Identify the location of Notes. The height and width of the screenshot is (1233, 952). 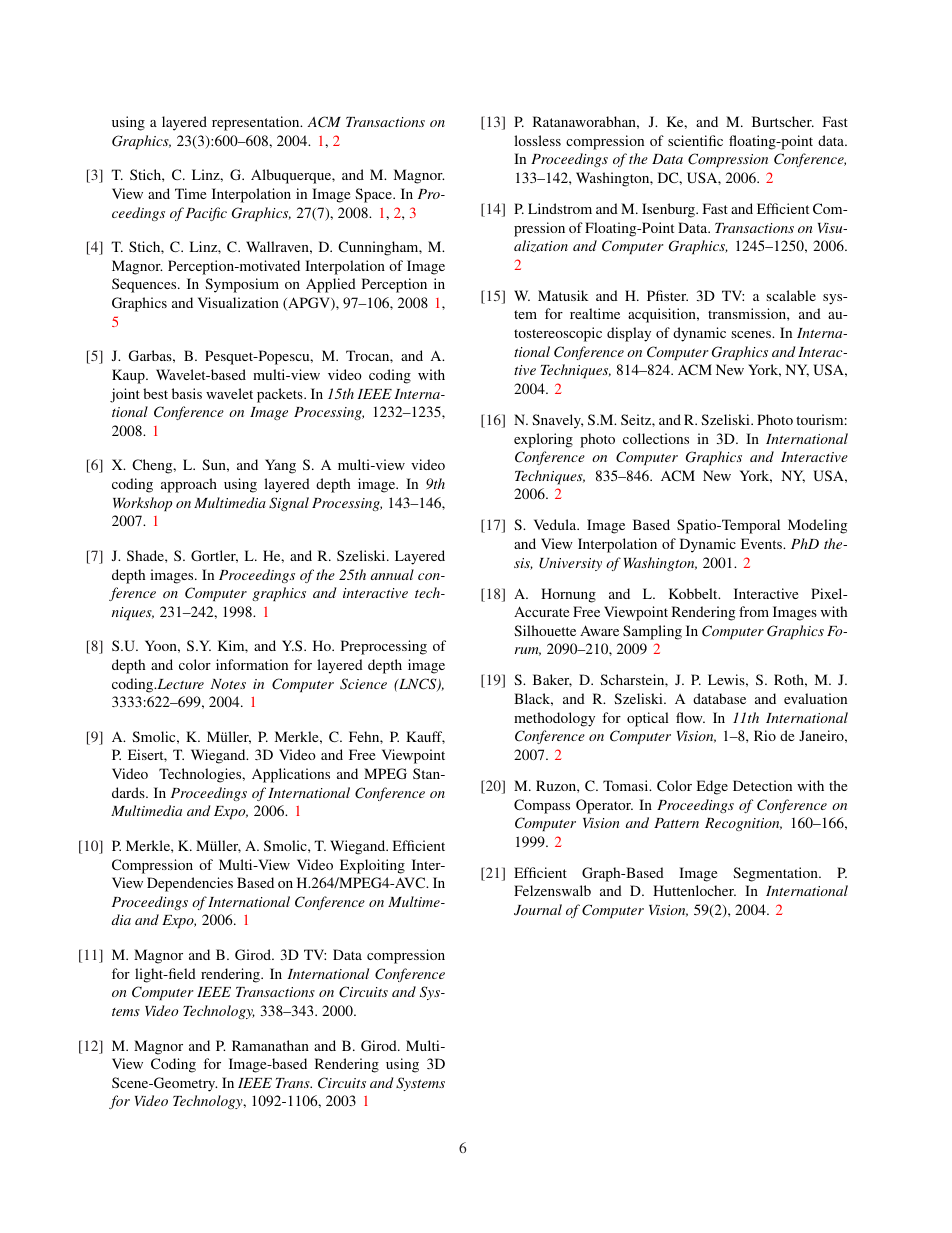
(228, 684).
